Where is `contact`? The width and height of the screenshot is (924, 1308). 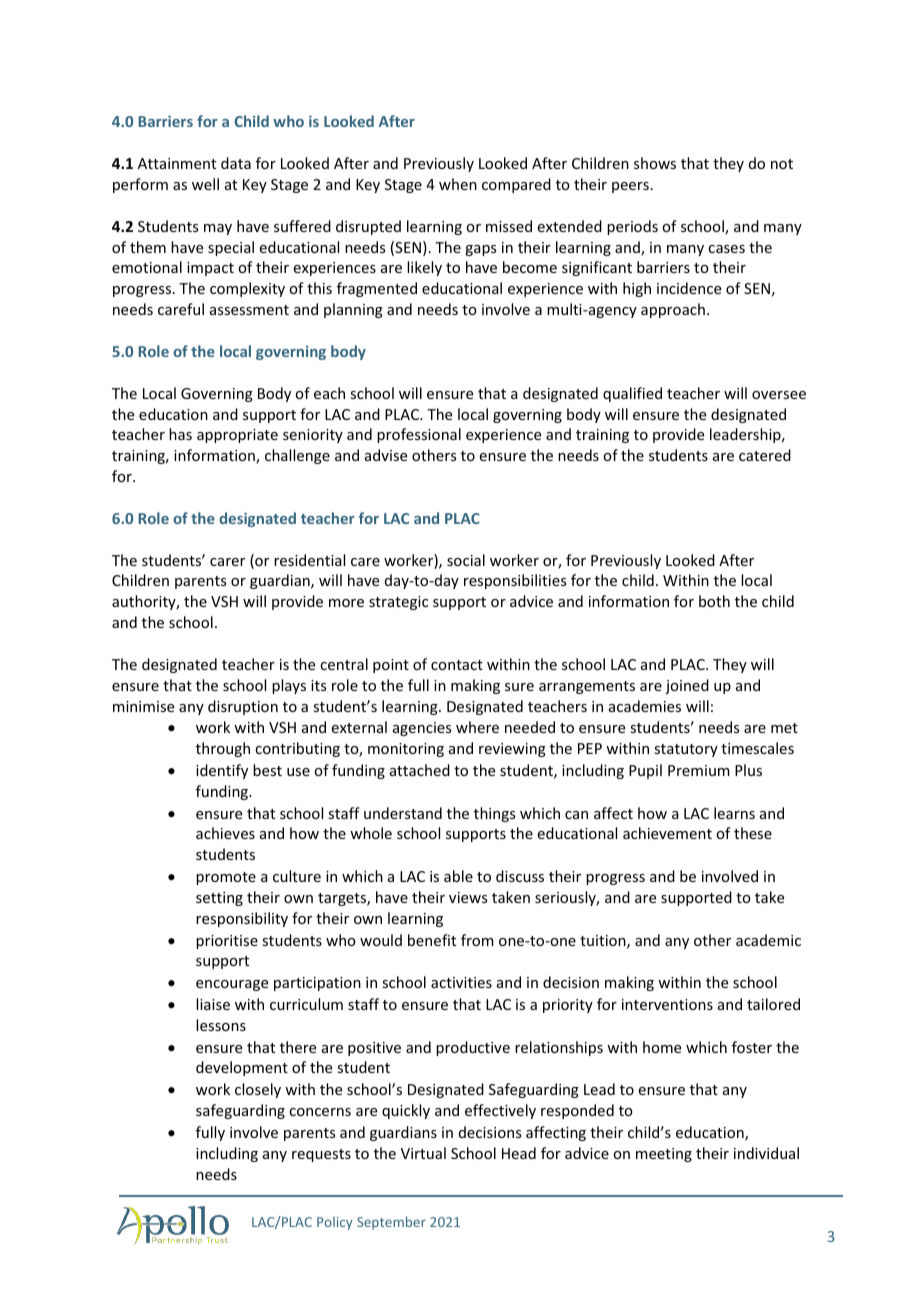
contact is located at coordinates (457, 665).
